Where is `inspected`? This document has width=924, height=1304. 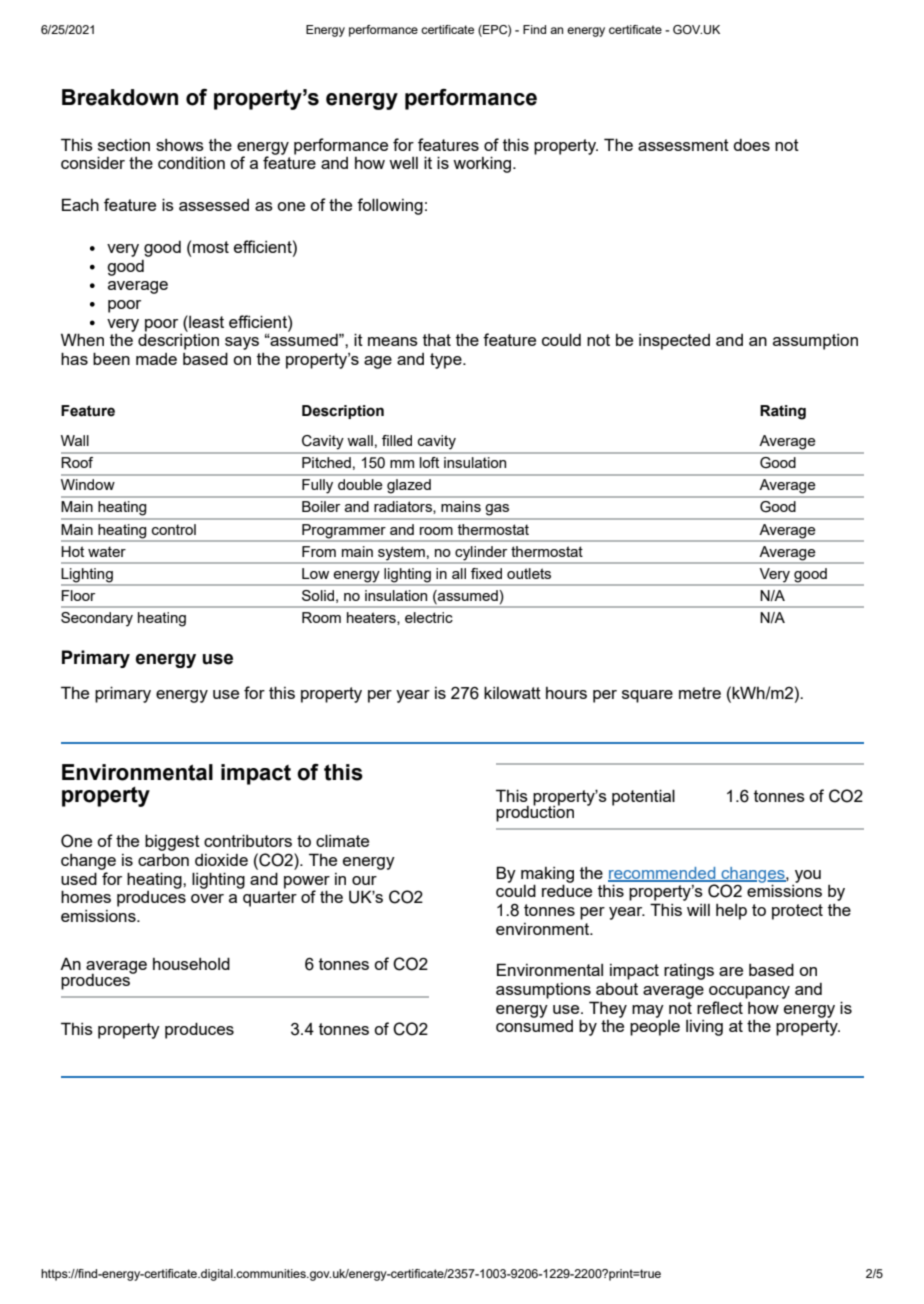
inspected is located at coordinates (674, 342).
